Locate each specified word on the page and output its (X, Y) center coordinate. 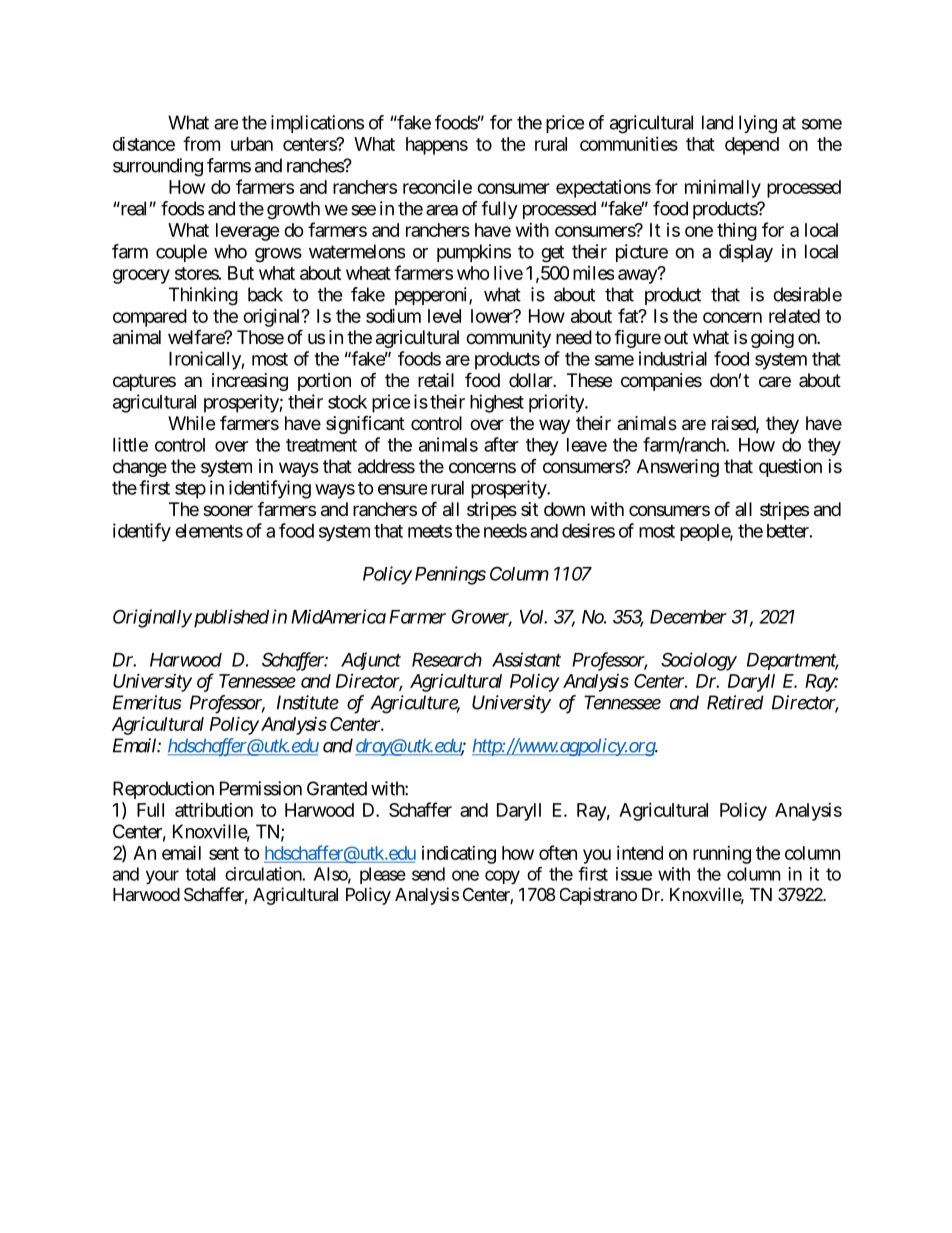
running (722, 855)
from (201, 143)
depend (752, 146)
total (200, 874)
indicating (459, 855)
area (442, 210)
